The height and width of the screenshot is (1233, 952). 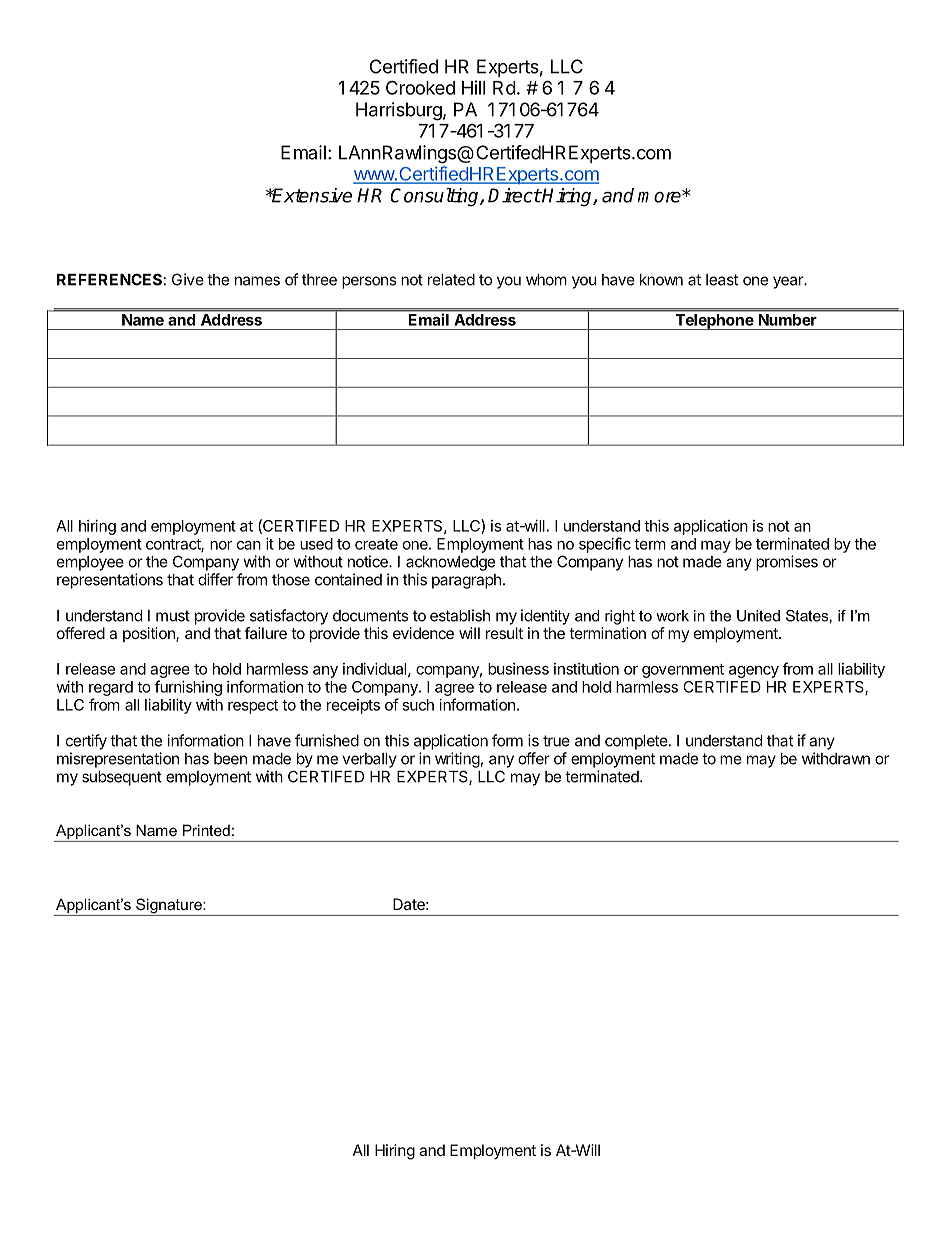 I want to click on Signature, so click(x=169, y=907).
